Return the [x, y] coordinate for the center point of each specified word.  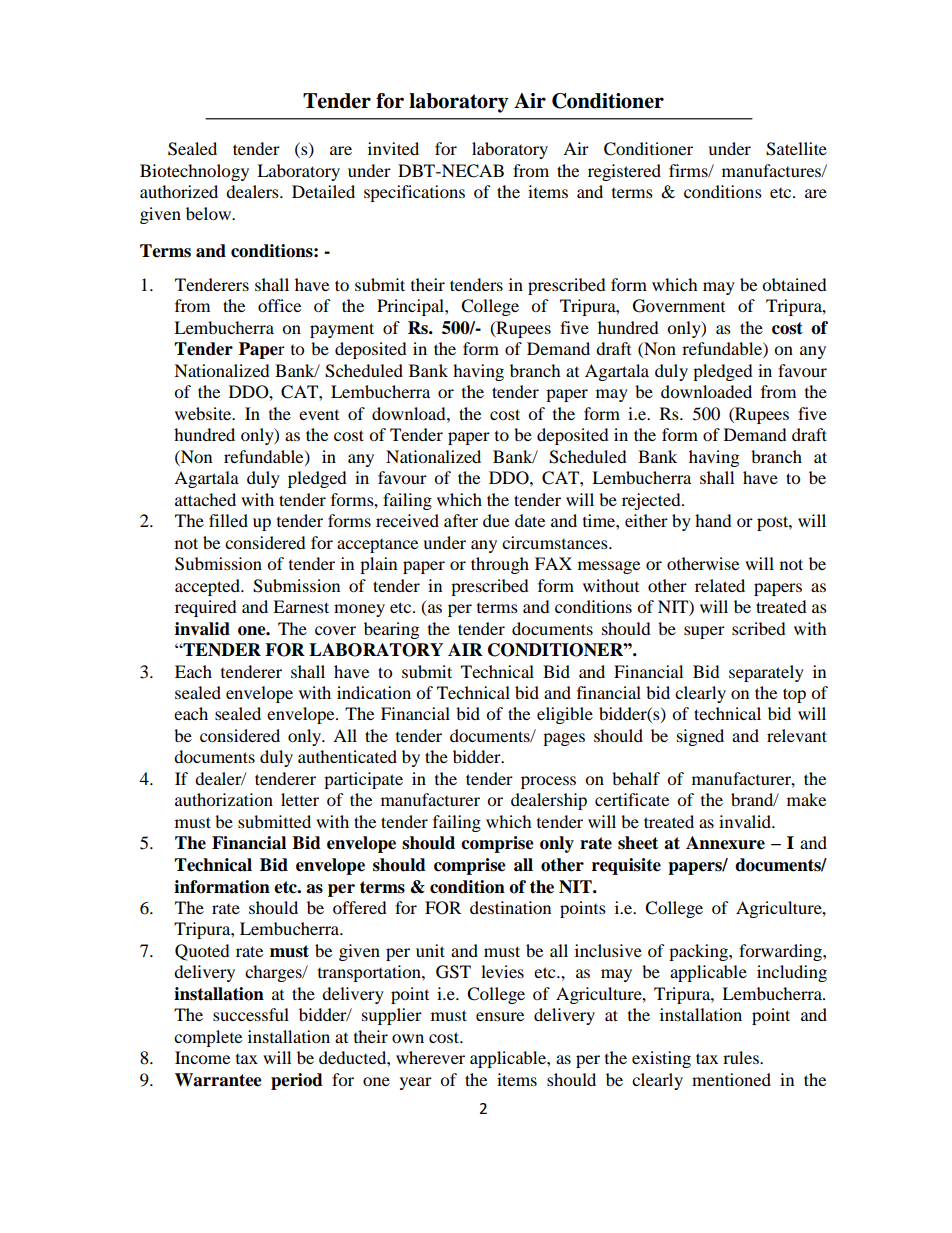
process [548, 782]
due [496, 520]
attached [205, 499]
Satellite [796, 149]
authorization [224, 799]
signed [700, 737]
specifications [414, 193]
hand [713, 520]
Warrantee [218, 1080]
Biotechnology [194, 172]
